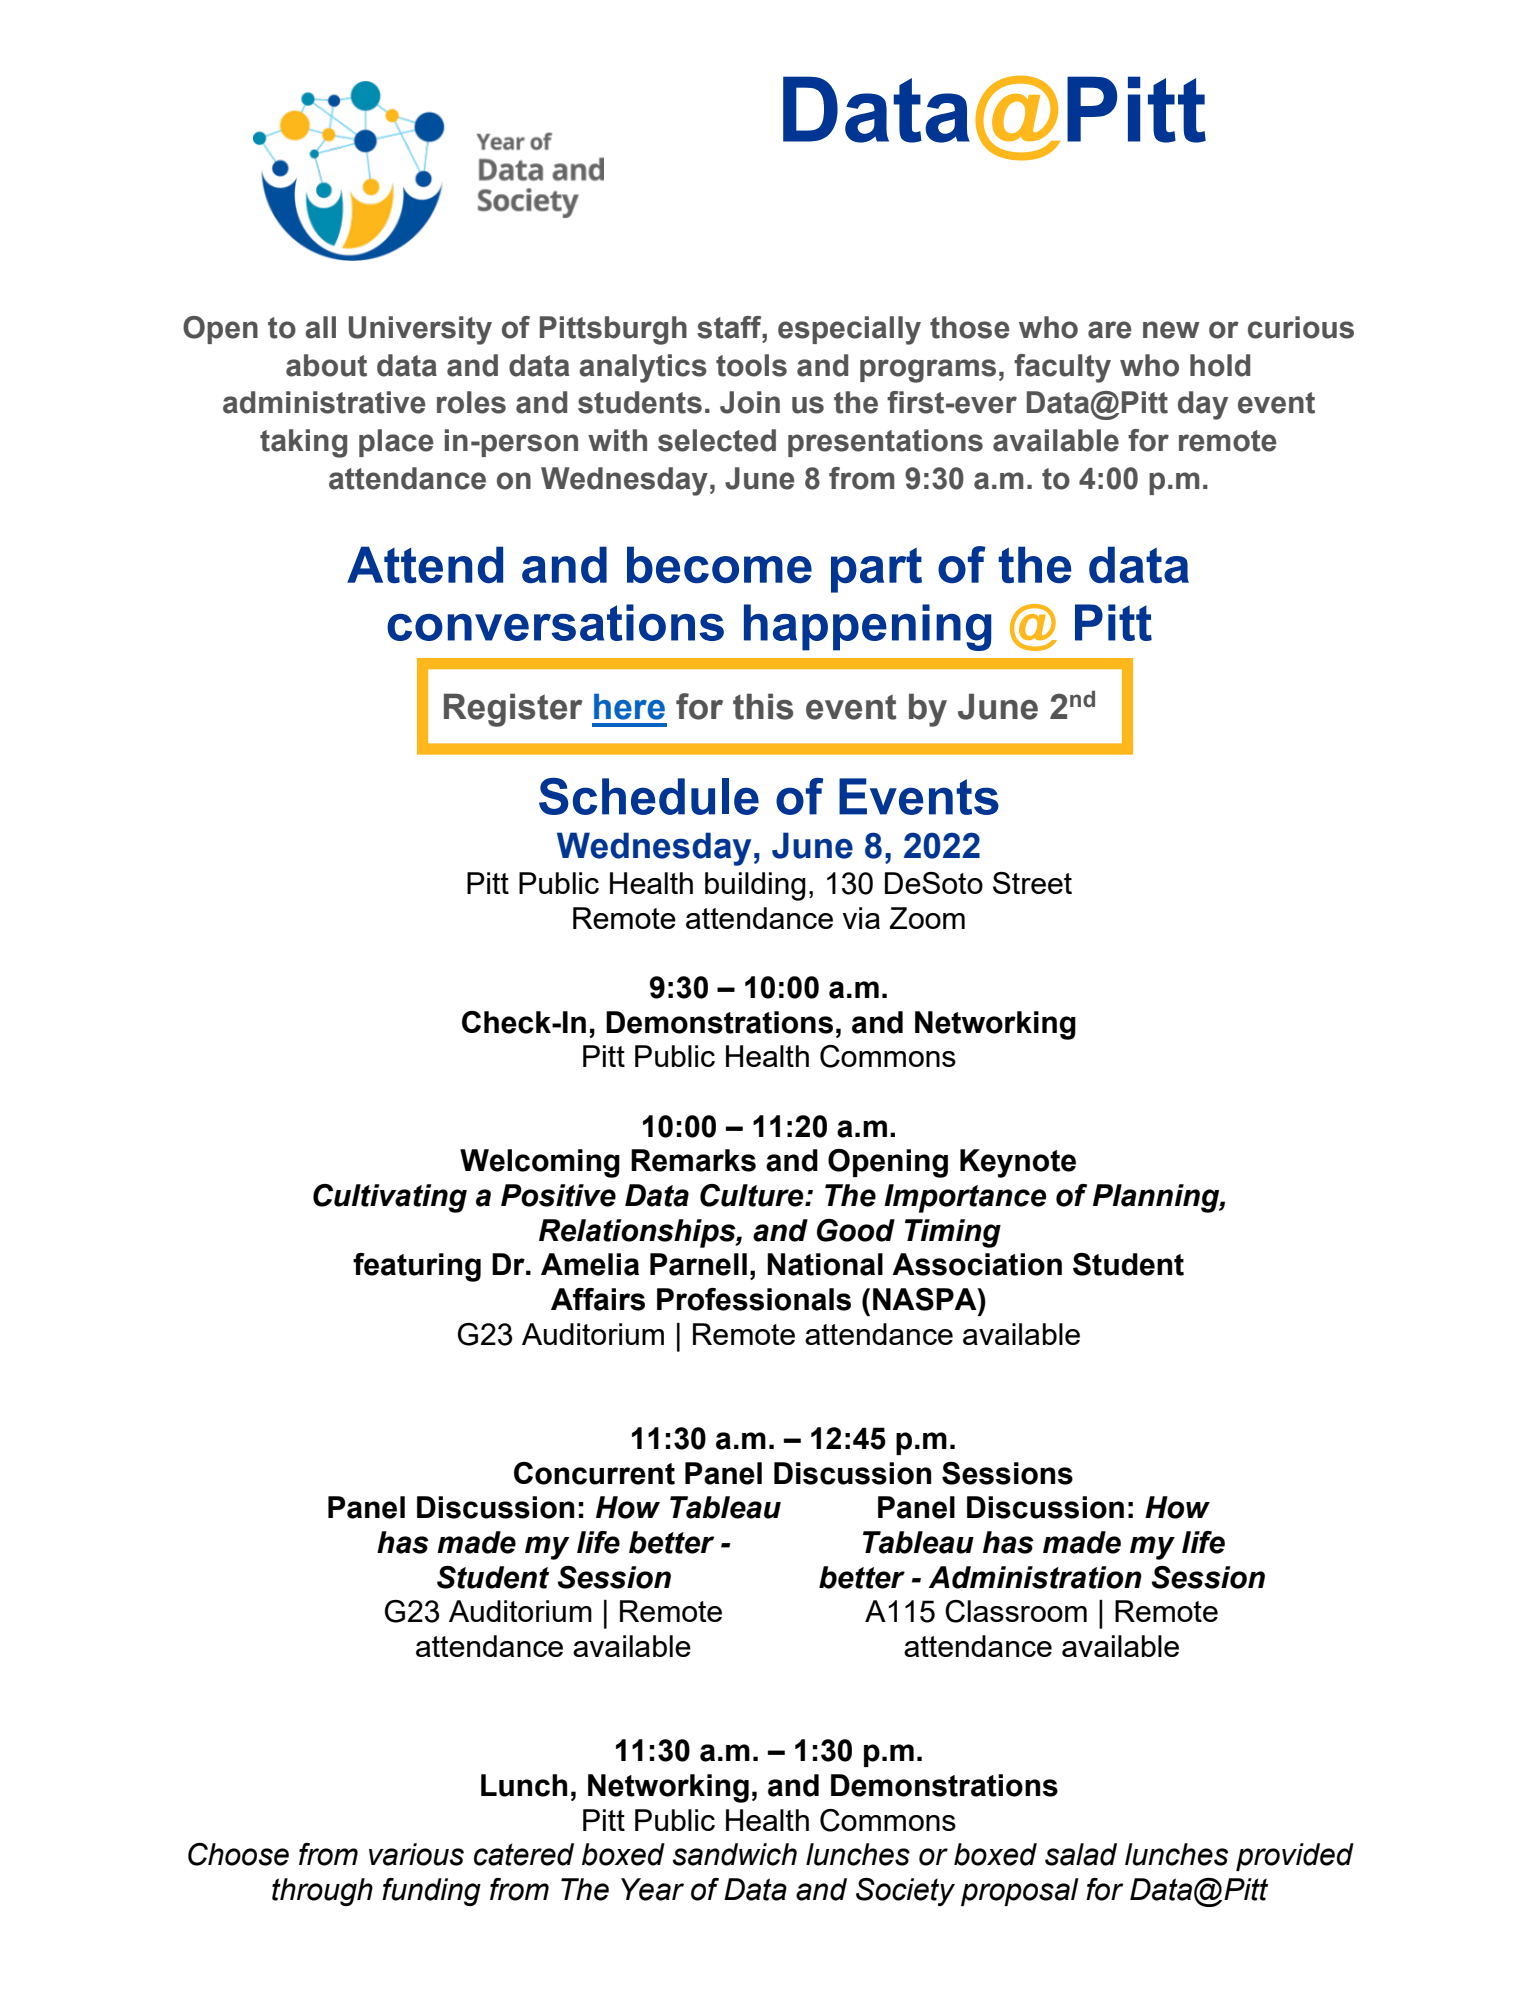 This document has width=1538, height=1991. I want to click on hold, so click(1220, 365).
